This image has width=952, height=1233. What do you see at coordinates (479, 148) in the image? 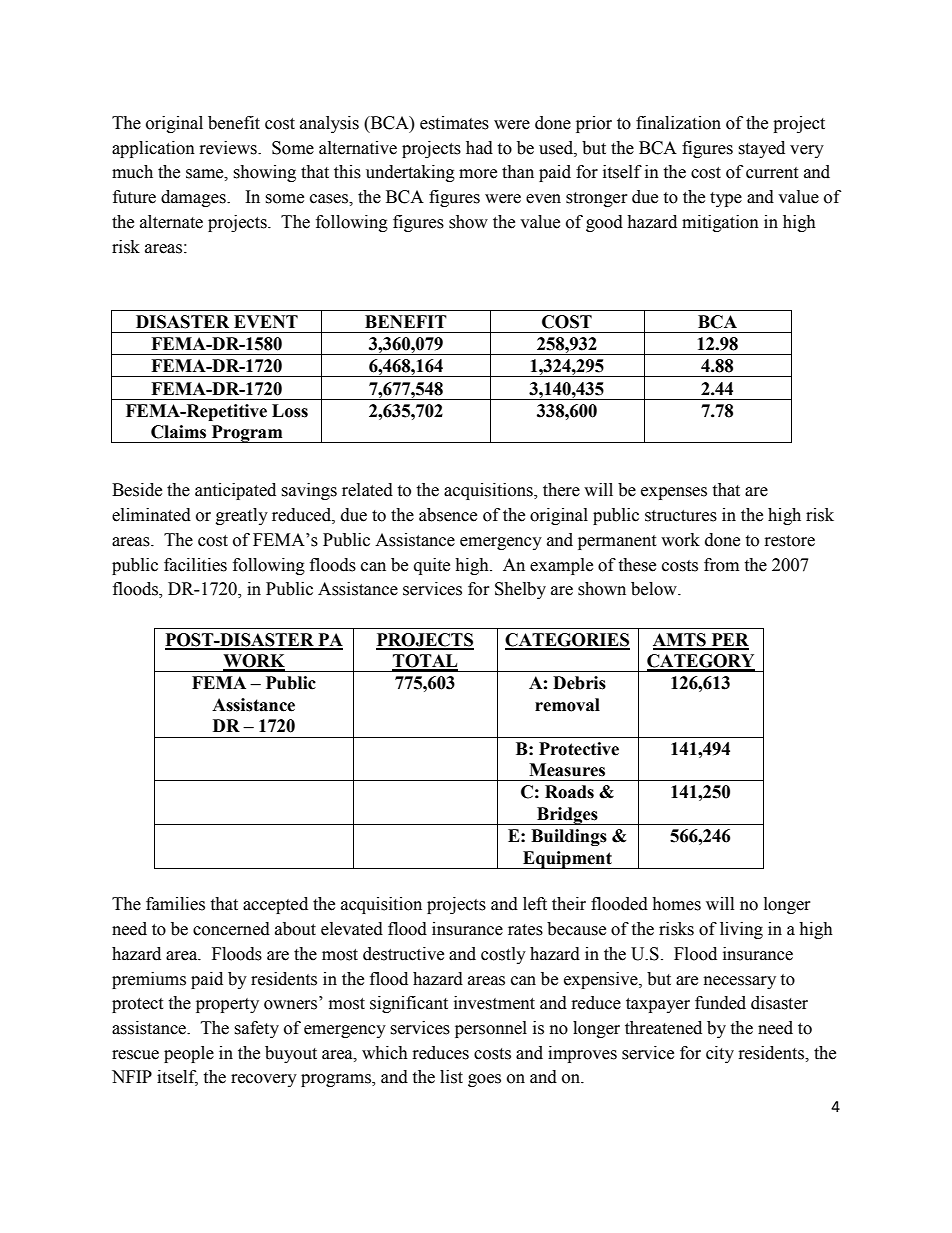
I see `had` at bounding box center [479, 148].
